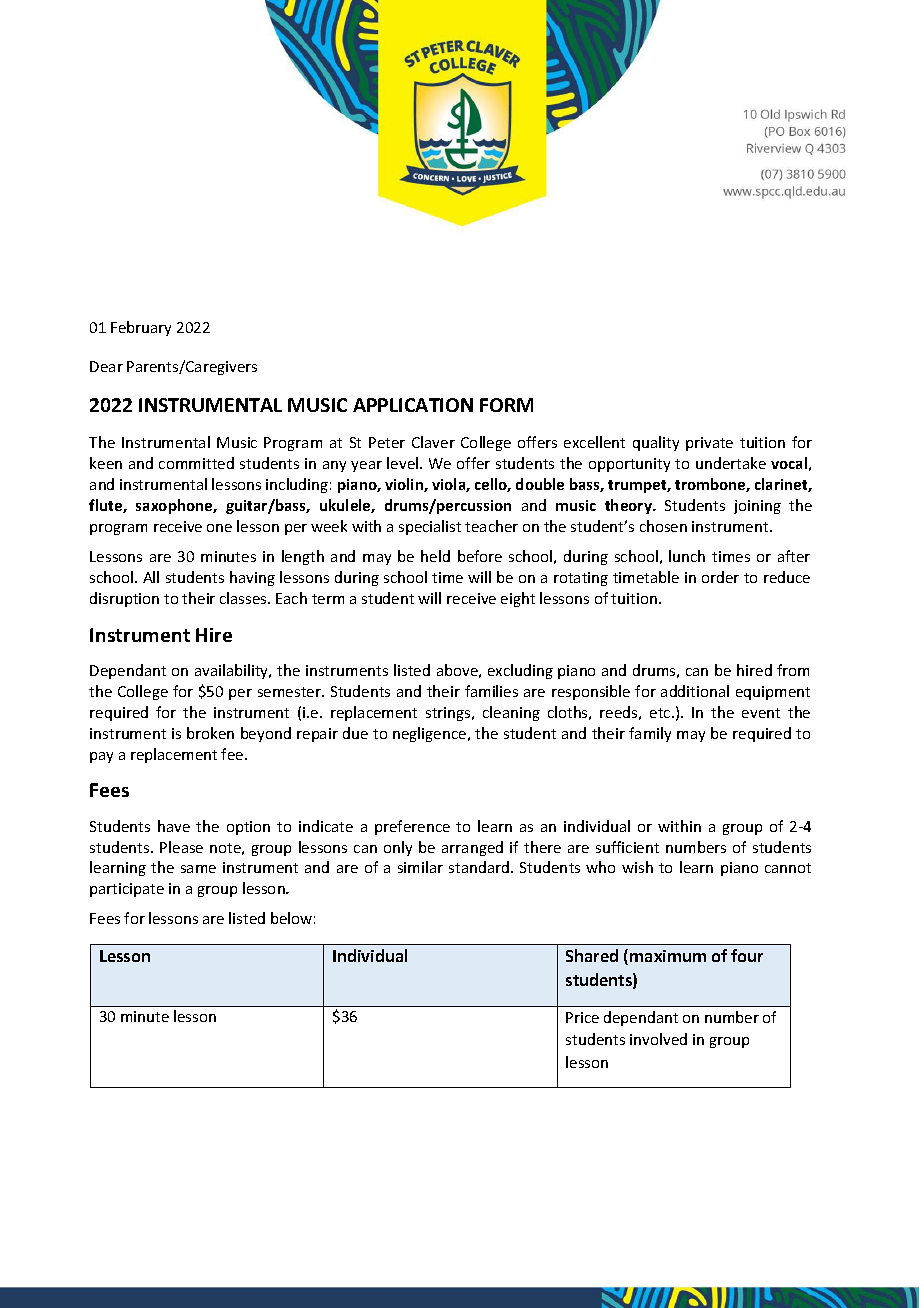  What do you see at coordinates (709, 444) in the image?
I see `private` at bounding box center [709, 444].
